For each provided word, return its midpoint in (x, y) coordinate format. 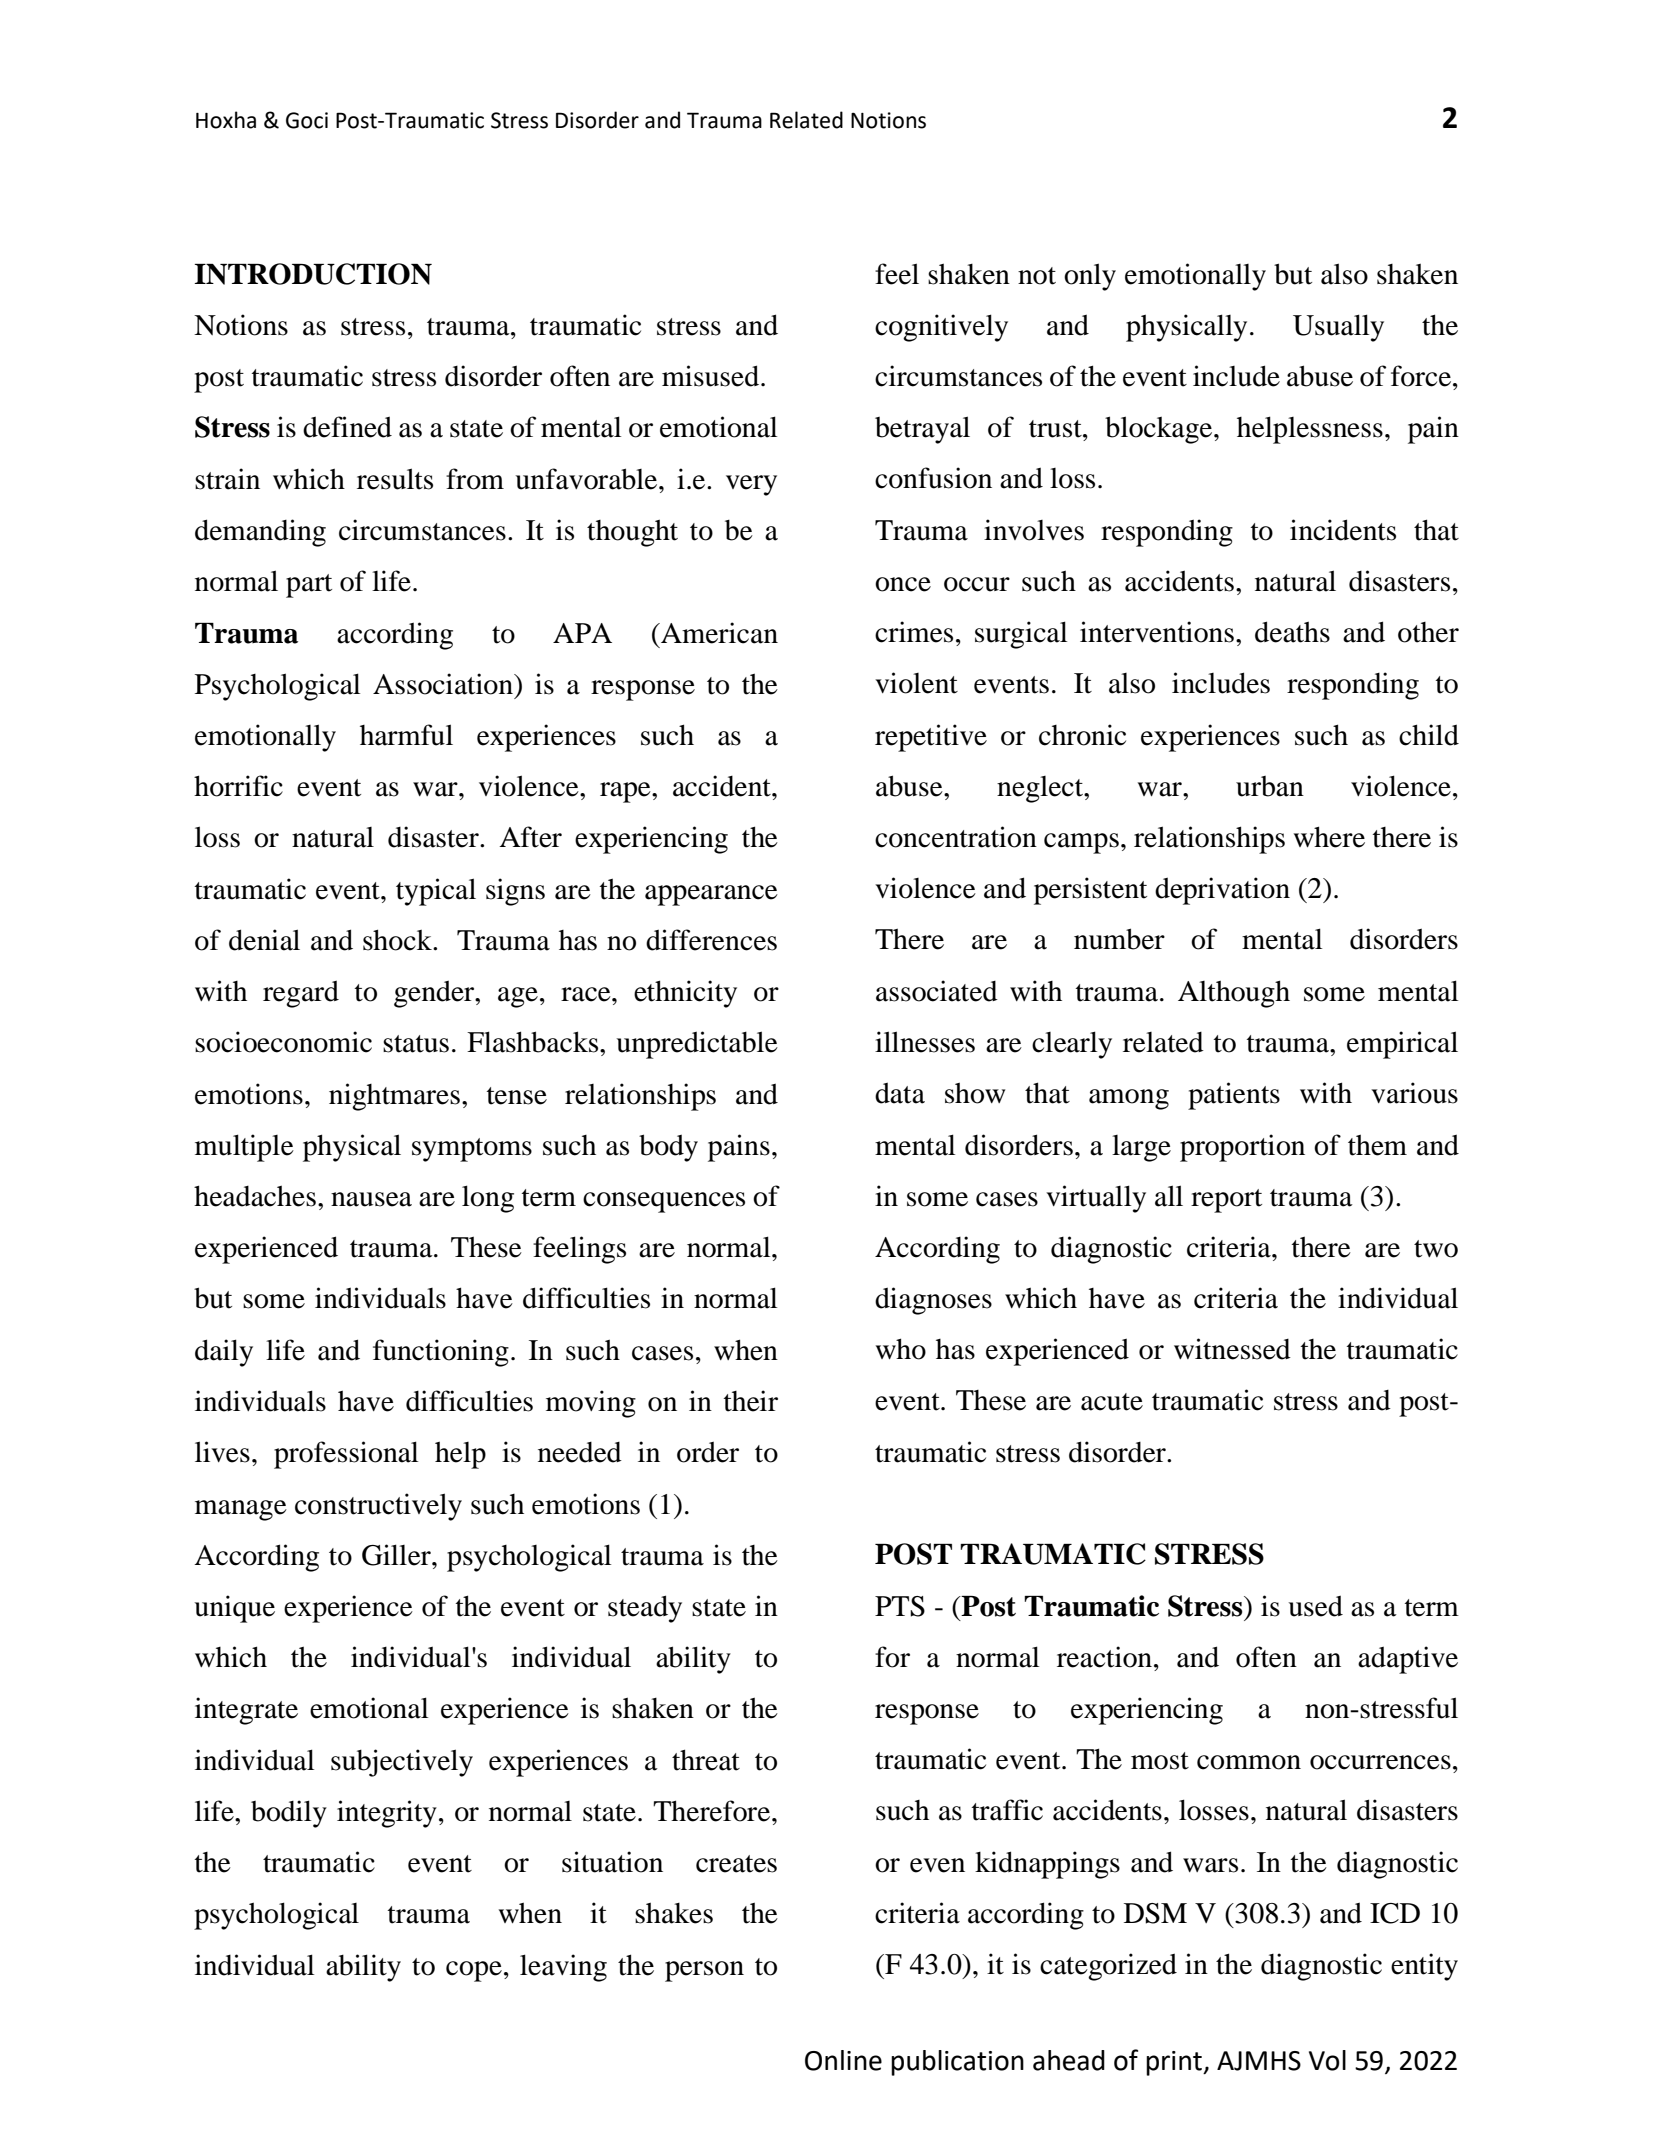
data (900, 1093)
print (1175, 2063)
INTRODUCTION (313, 274)
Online (843, 2060)
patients (1234, 1096)
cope (474, 1971)
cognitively (941, 328)
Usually (1338, 328)
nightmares (394, 1097)
